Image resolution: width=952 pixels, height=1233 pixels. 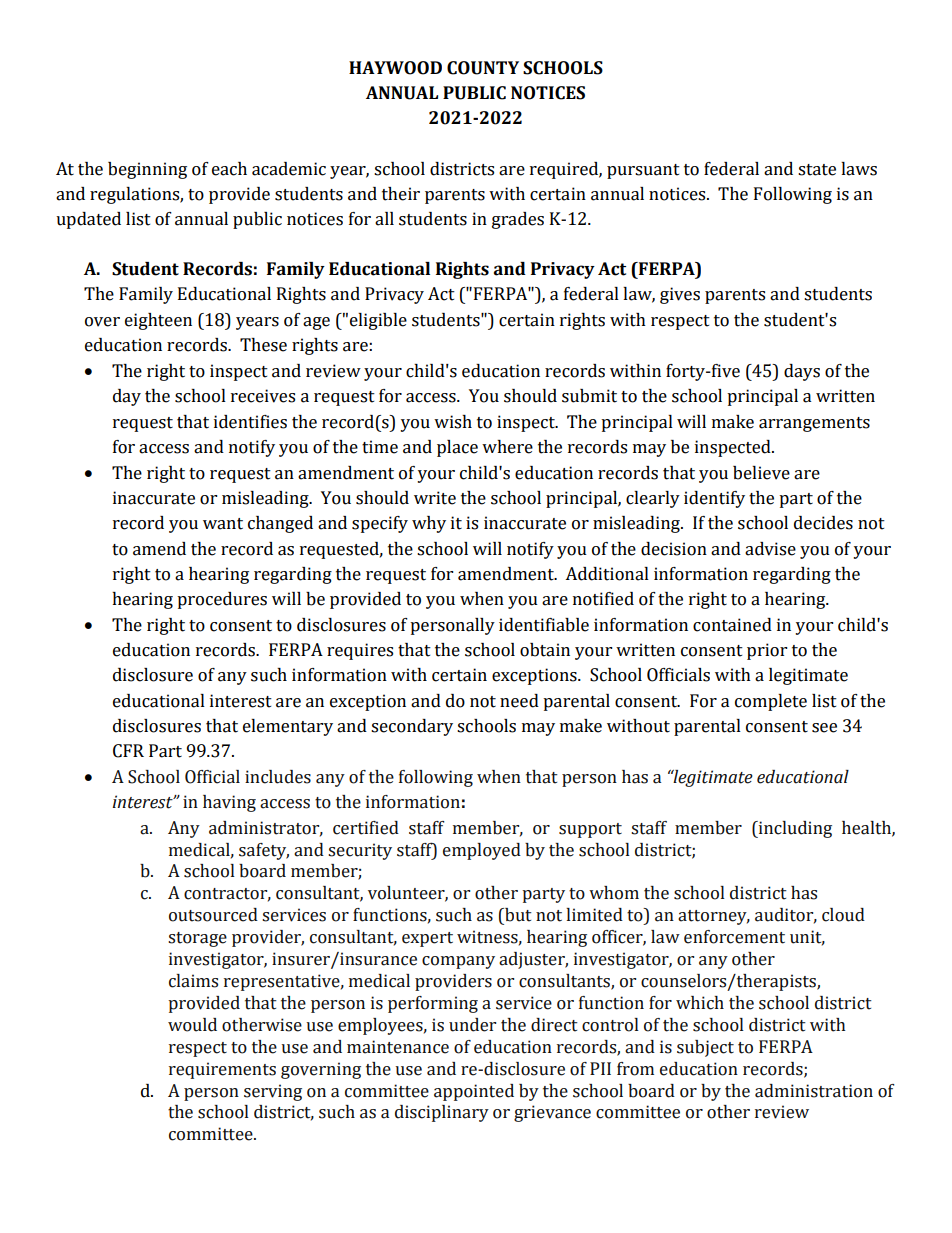 I want to click on believe, so click(x=761, y=473).
